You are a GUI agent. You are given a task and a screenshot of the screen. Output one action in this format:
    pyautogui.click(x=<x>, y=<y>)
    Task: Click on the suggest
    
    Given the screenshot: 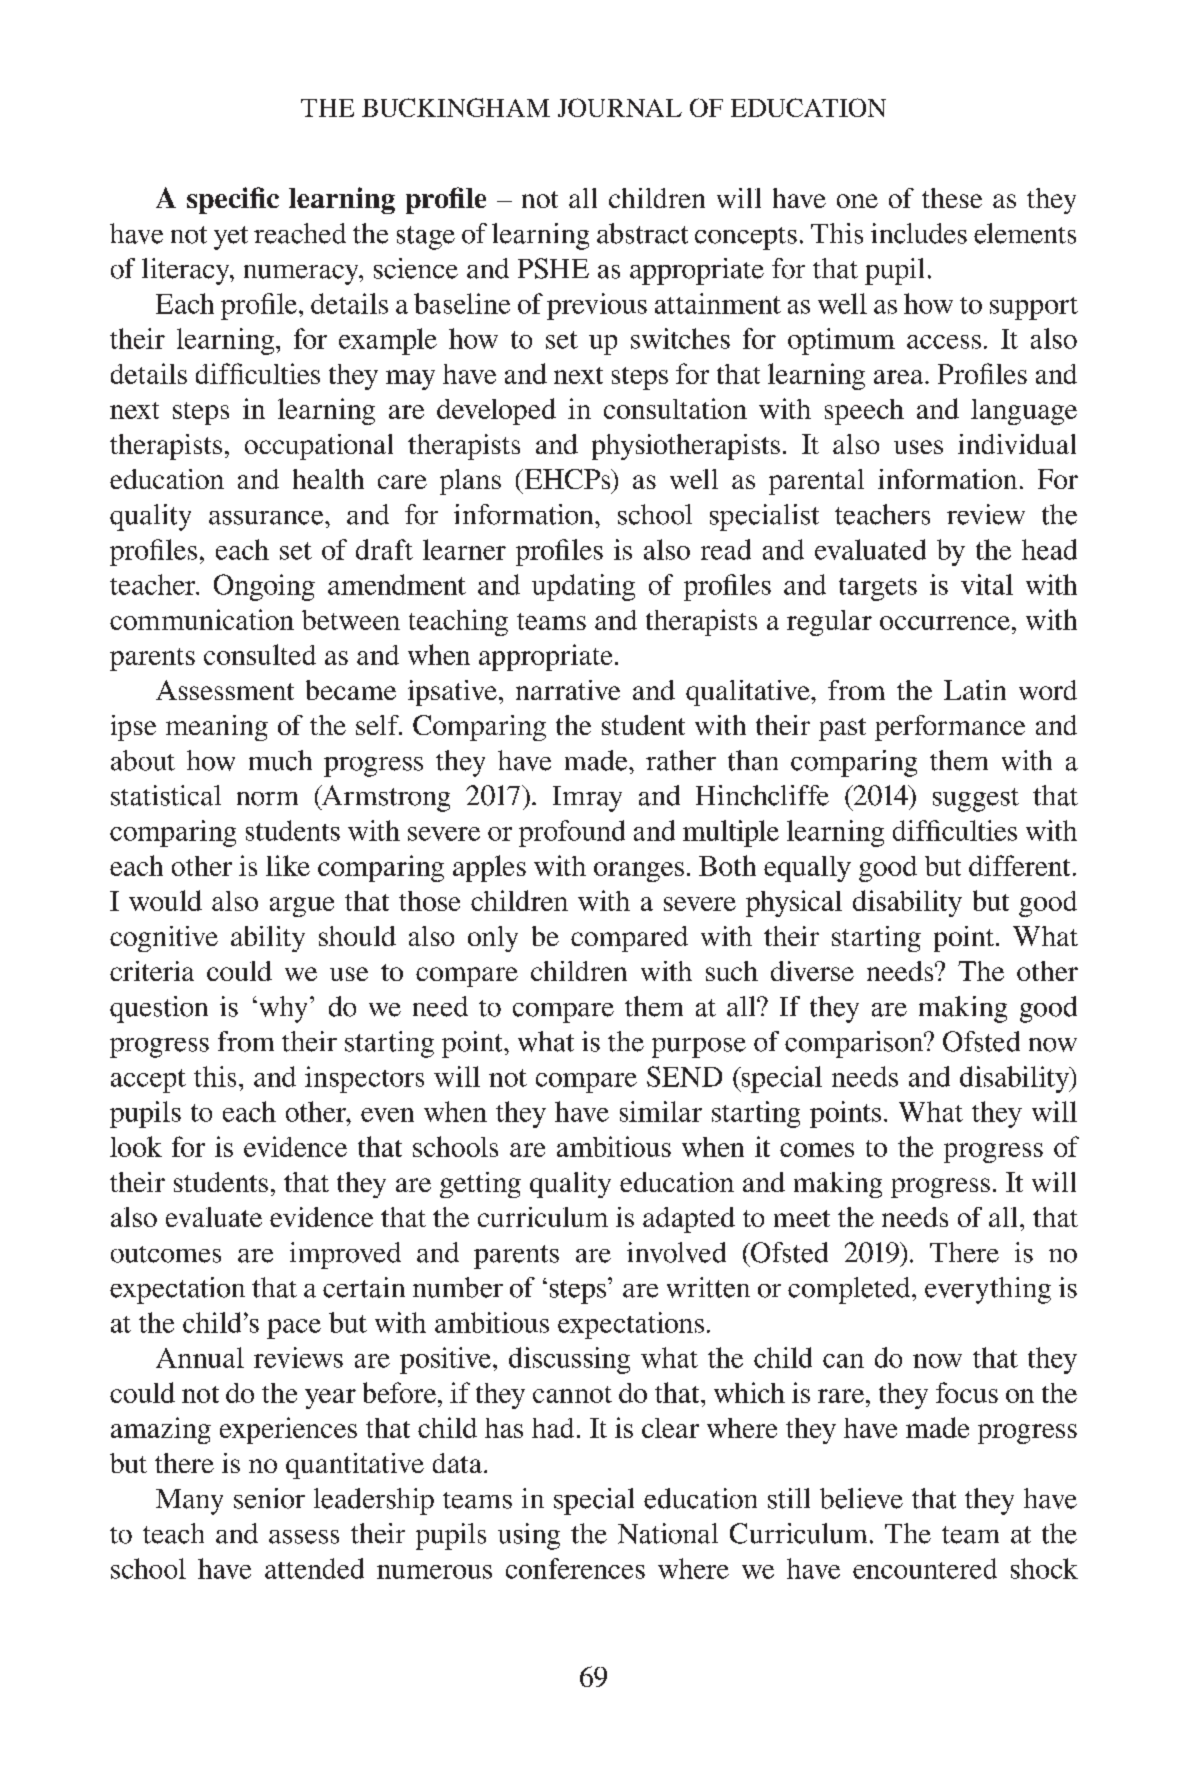 What is the action you would take?
    pyautogui.click(x=976, y=800)
